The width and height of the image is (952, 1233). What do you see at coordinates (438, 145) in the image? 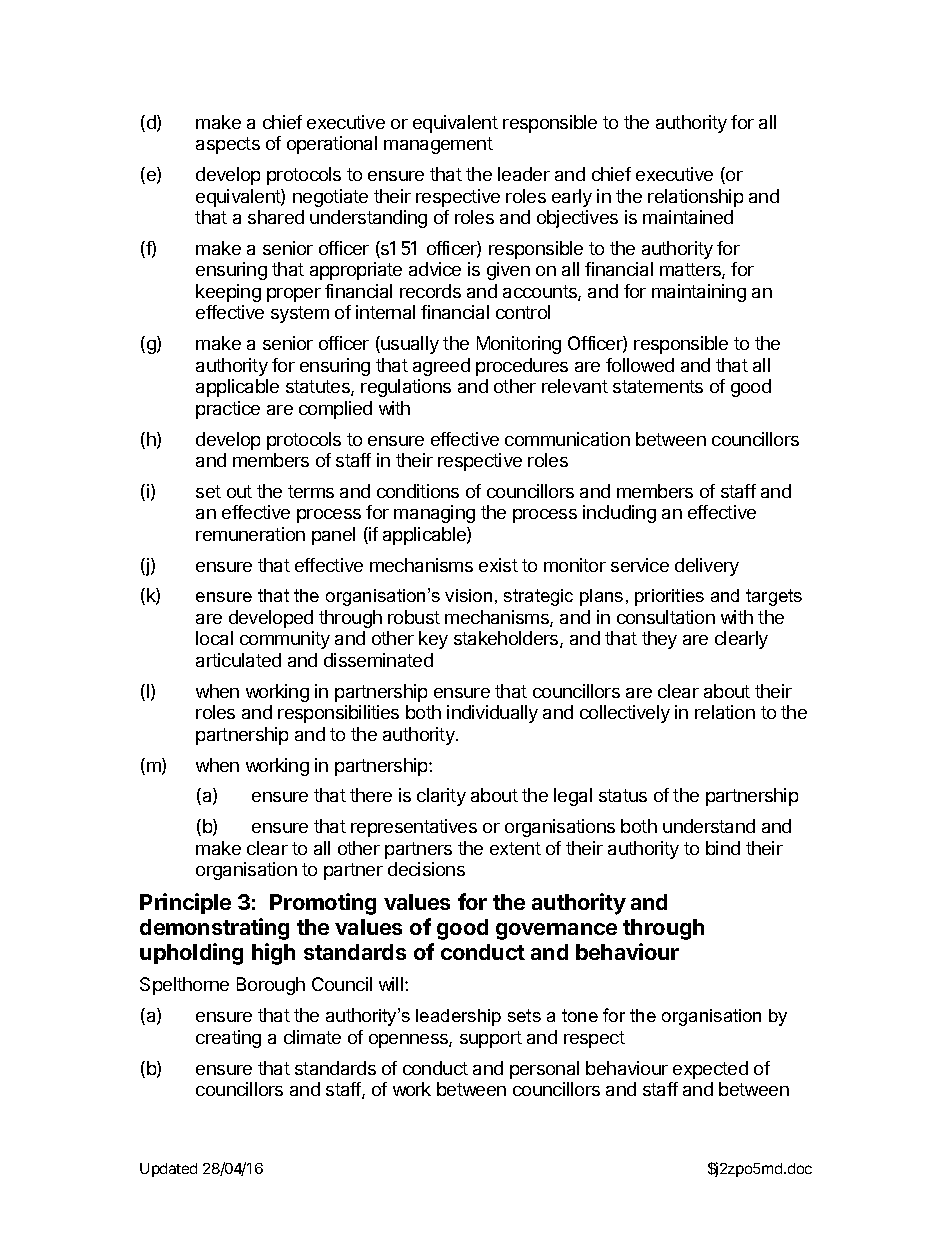
I see `management` at bounding box center [438, 145].
